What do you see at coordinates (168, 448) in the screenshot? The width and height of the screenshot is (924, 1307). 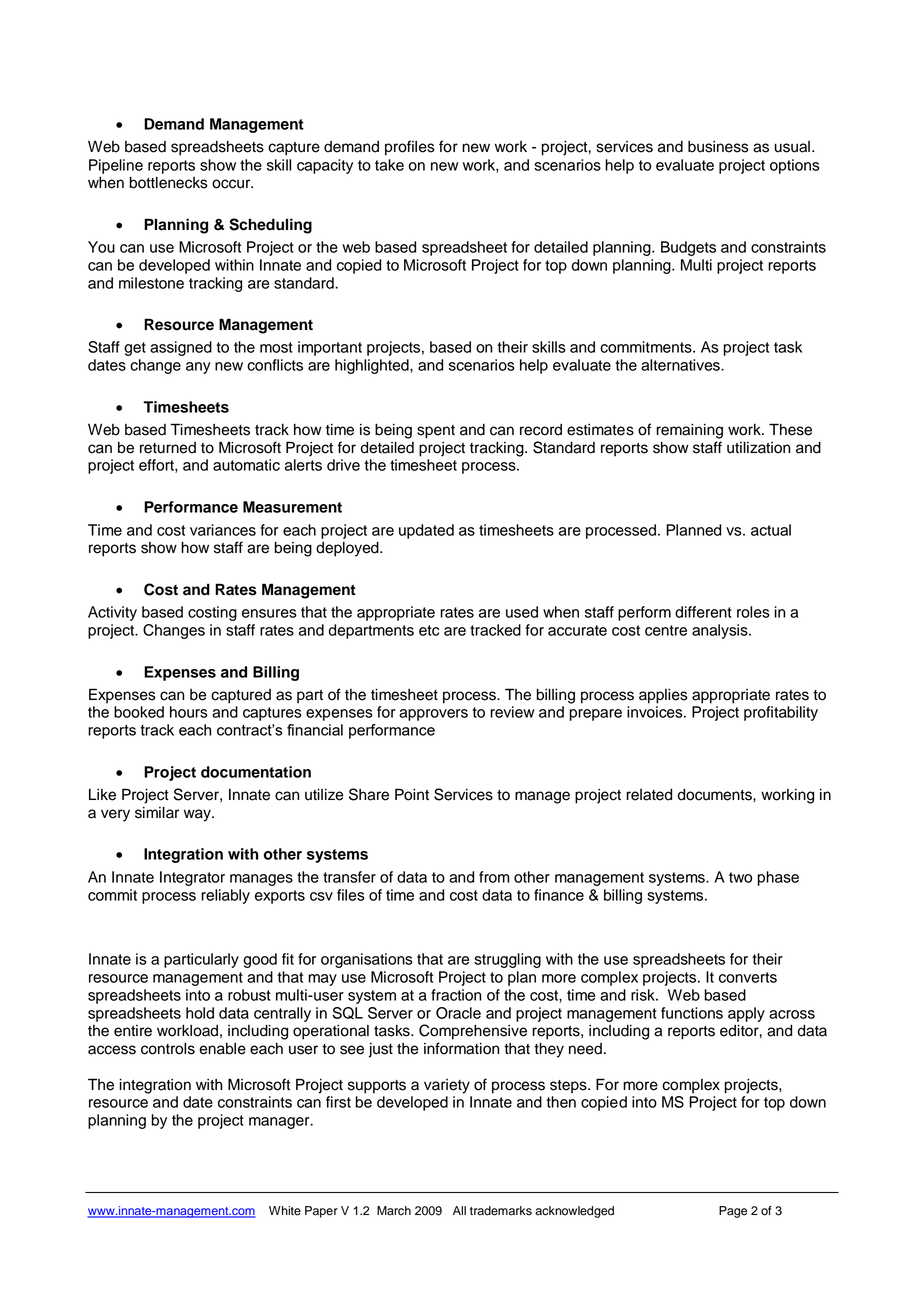 I see `returned` at bounding box center [168, 448].
